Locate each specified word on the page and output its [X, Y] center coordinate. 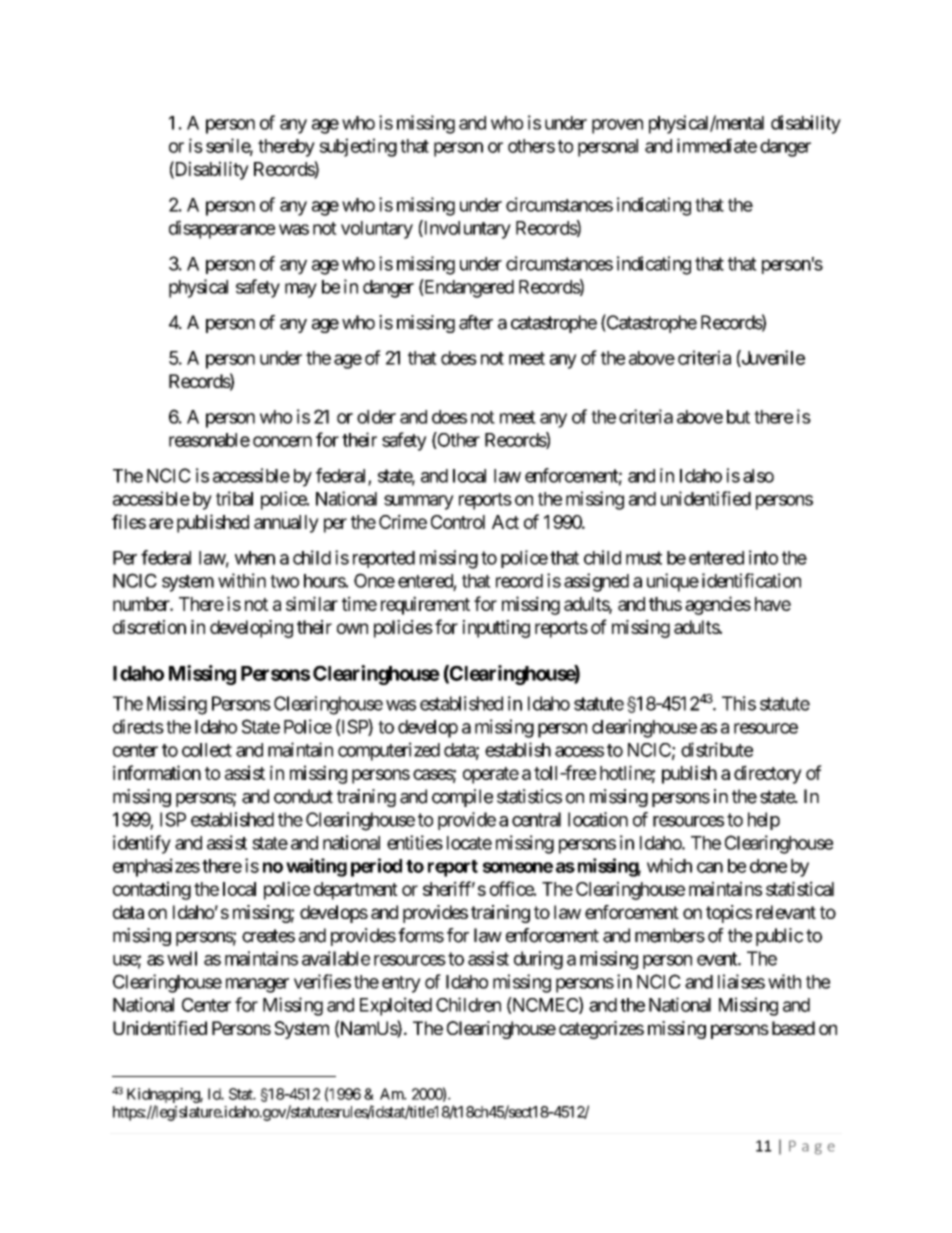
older [376, 417]
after [476, 322]
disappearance [222, 229]
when [255, 558]
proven [617, 126]
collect [207, 750]
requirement [425, 605]
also [758, 476]
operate [491, 775]
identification [751, 580]
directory [768, 774]
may [301, 290]
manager [257, 985]
